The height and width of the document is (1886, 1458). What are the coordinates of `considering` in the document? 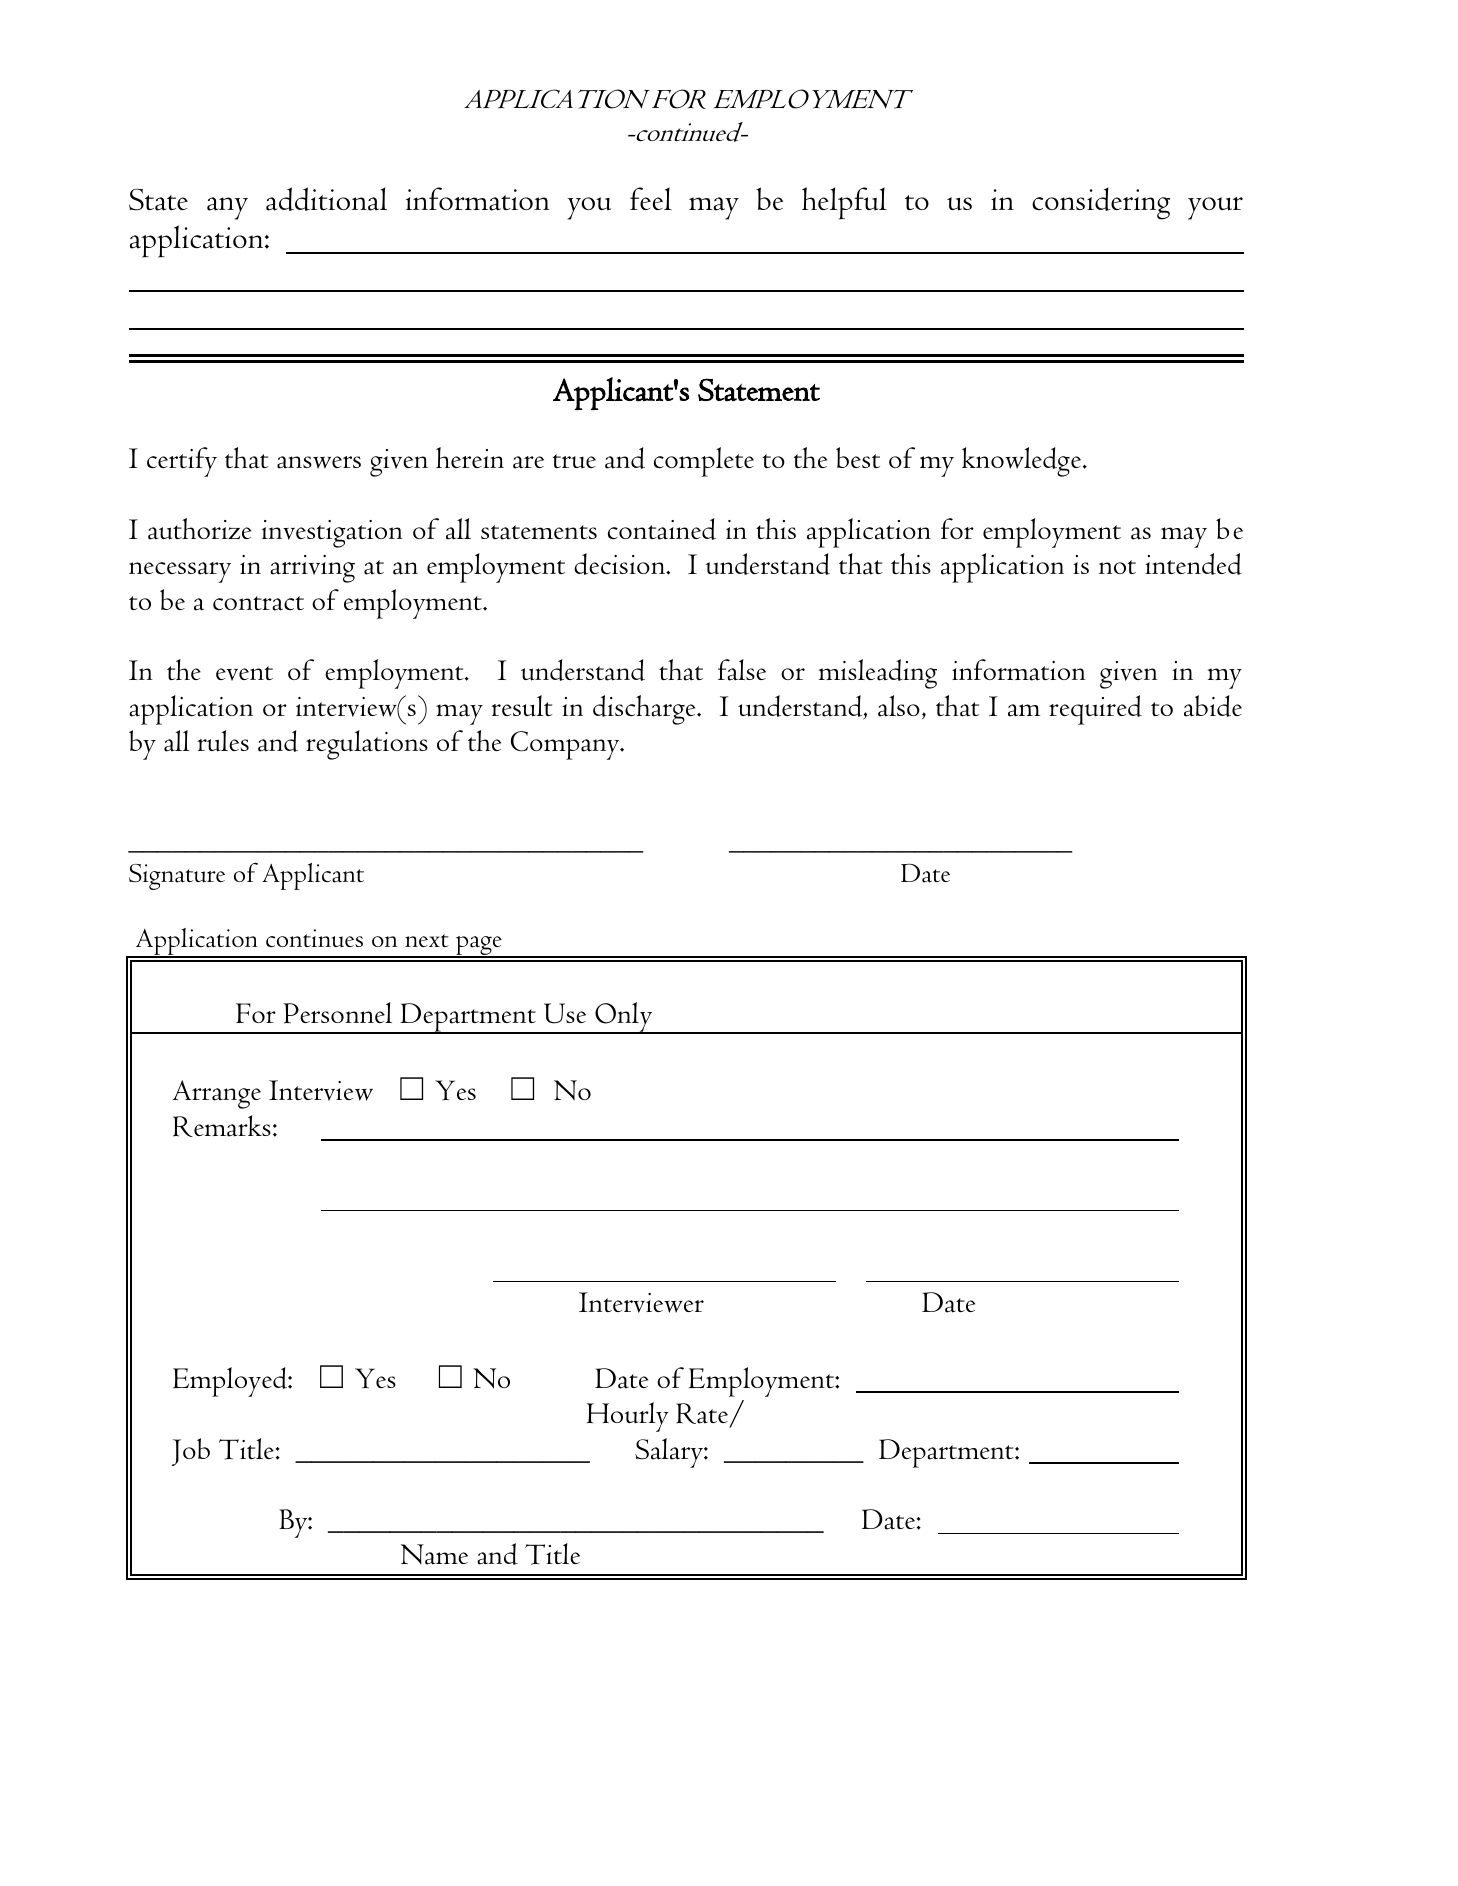 It's located at (1101, 203).
